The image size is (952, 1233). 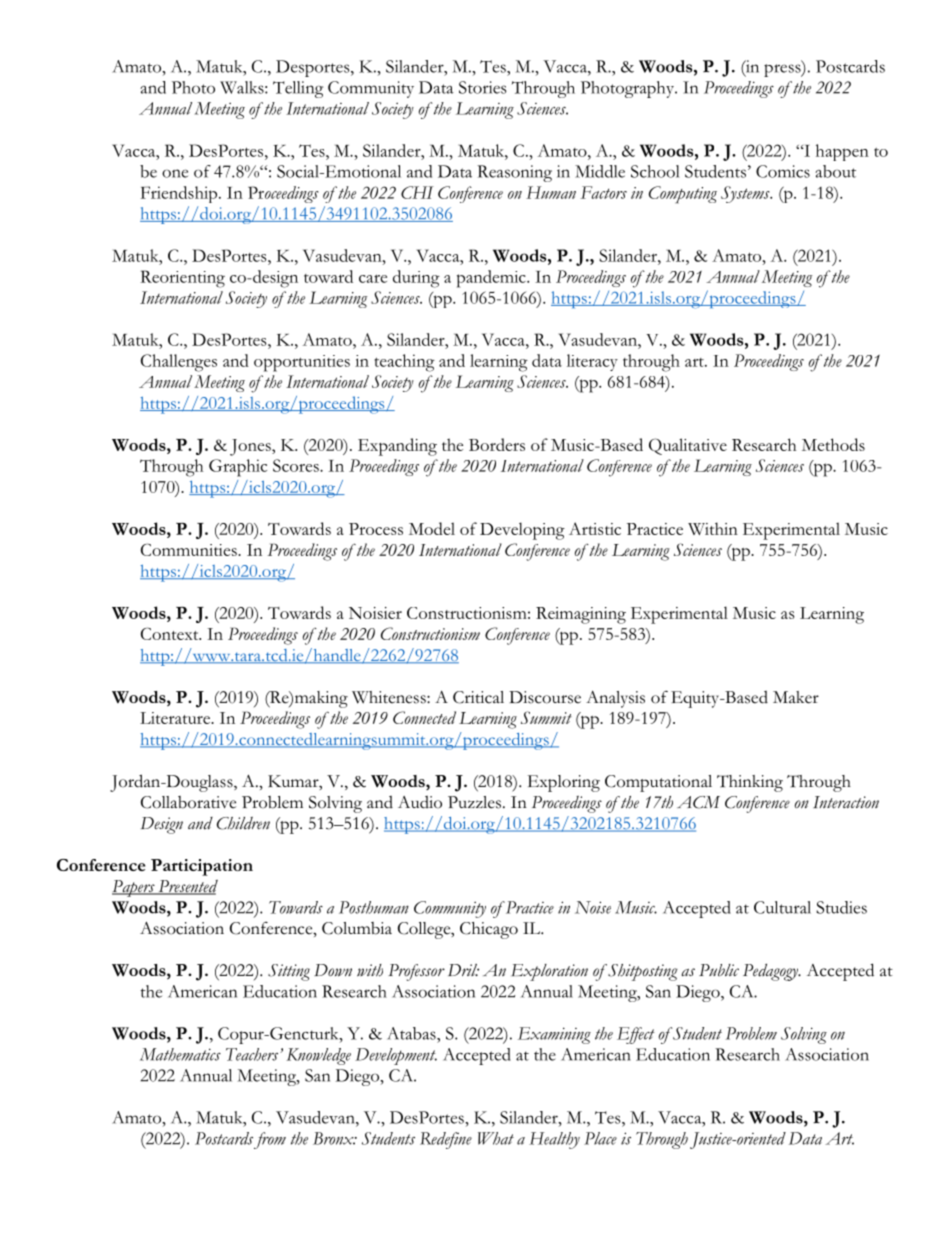 I want to click on Comics, so click(x=783, y=171).
